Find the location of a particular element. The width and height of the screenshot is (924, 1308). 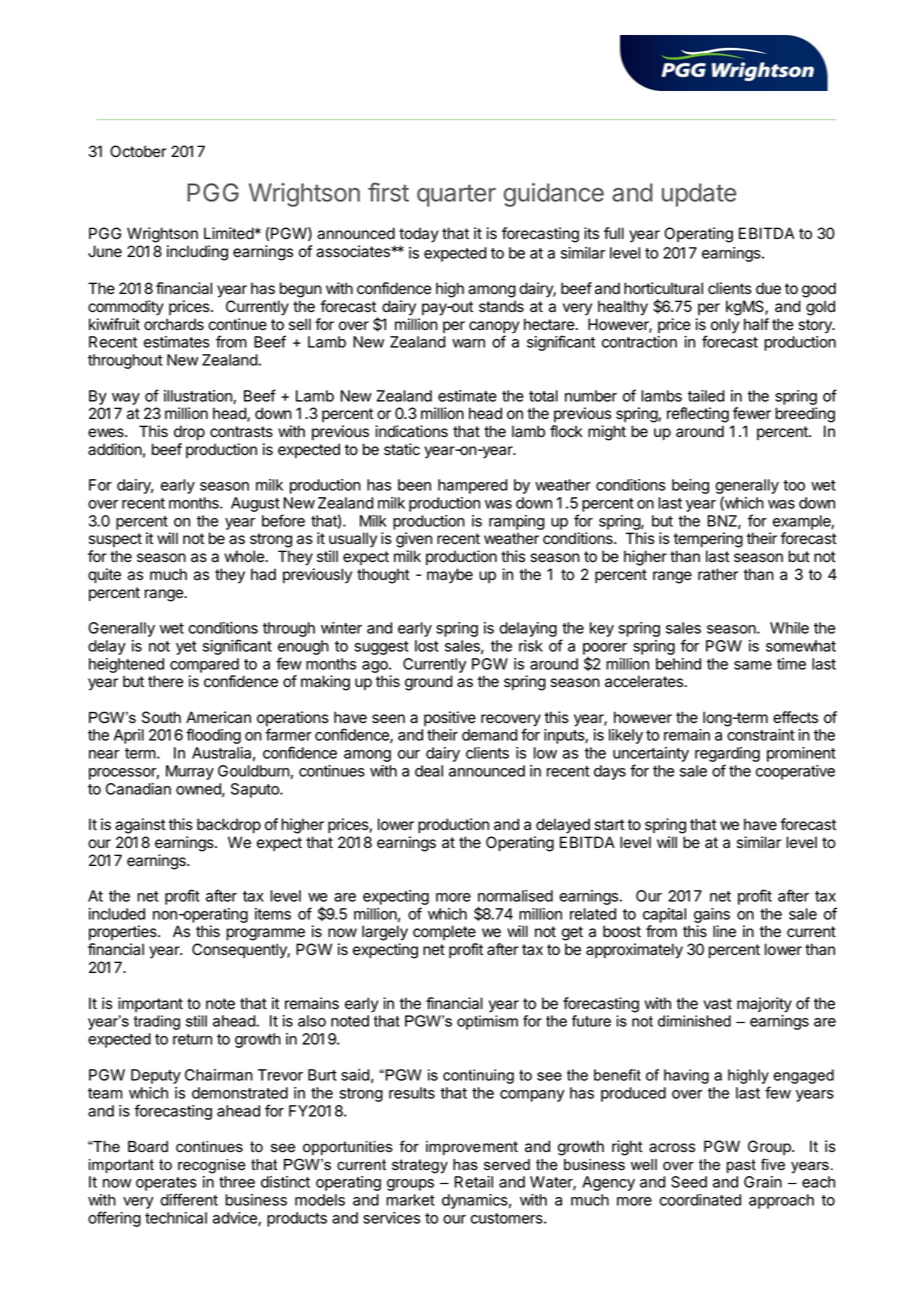

optimism is located at coordinates (487, 1022).
